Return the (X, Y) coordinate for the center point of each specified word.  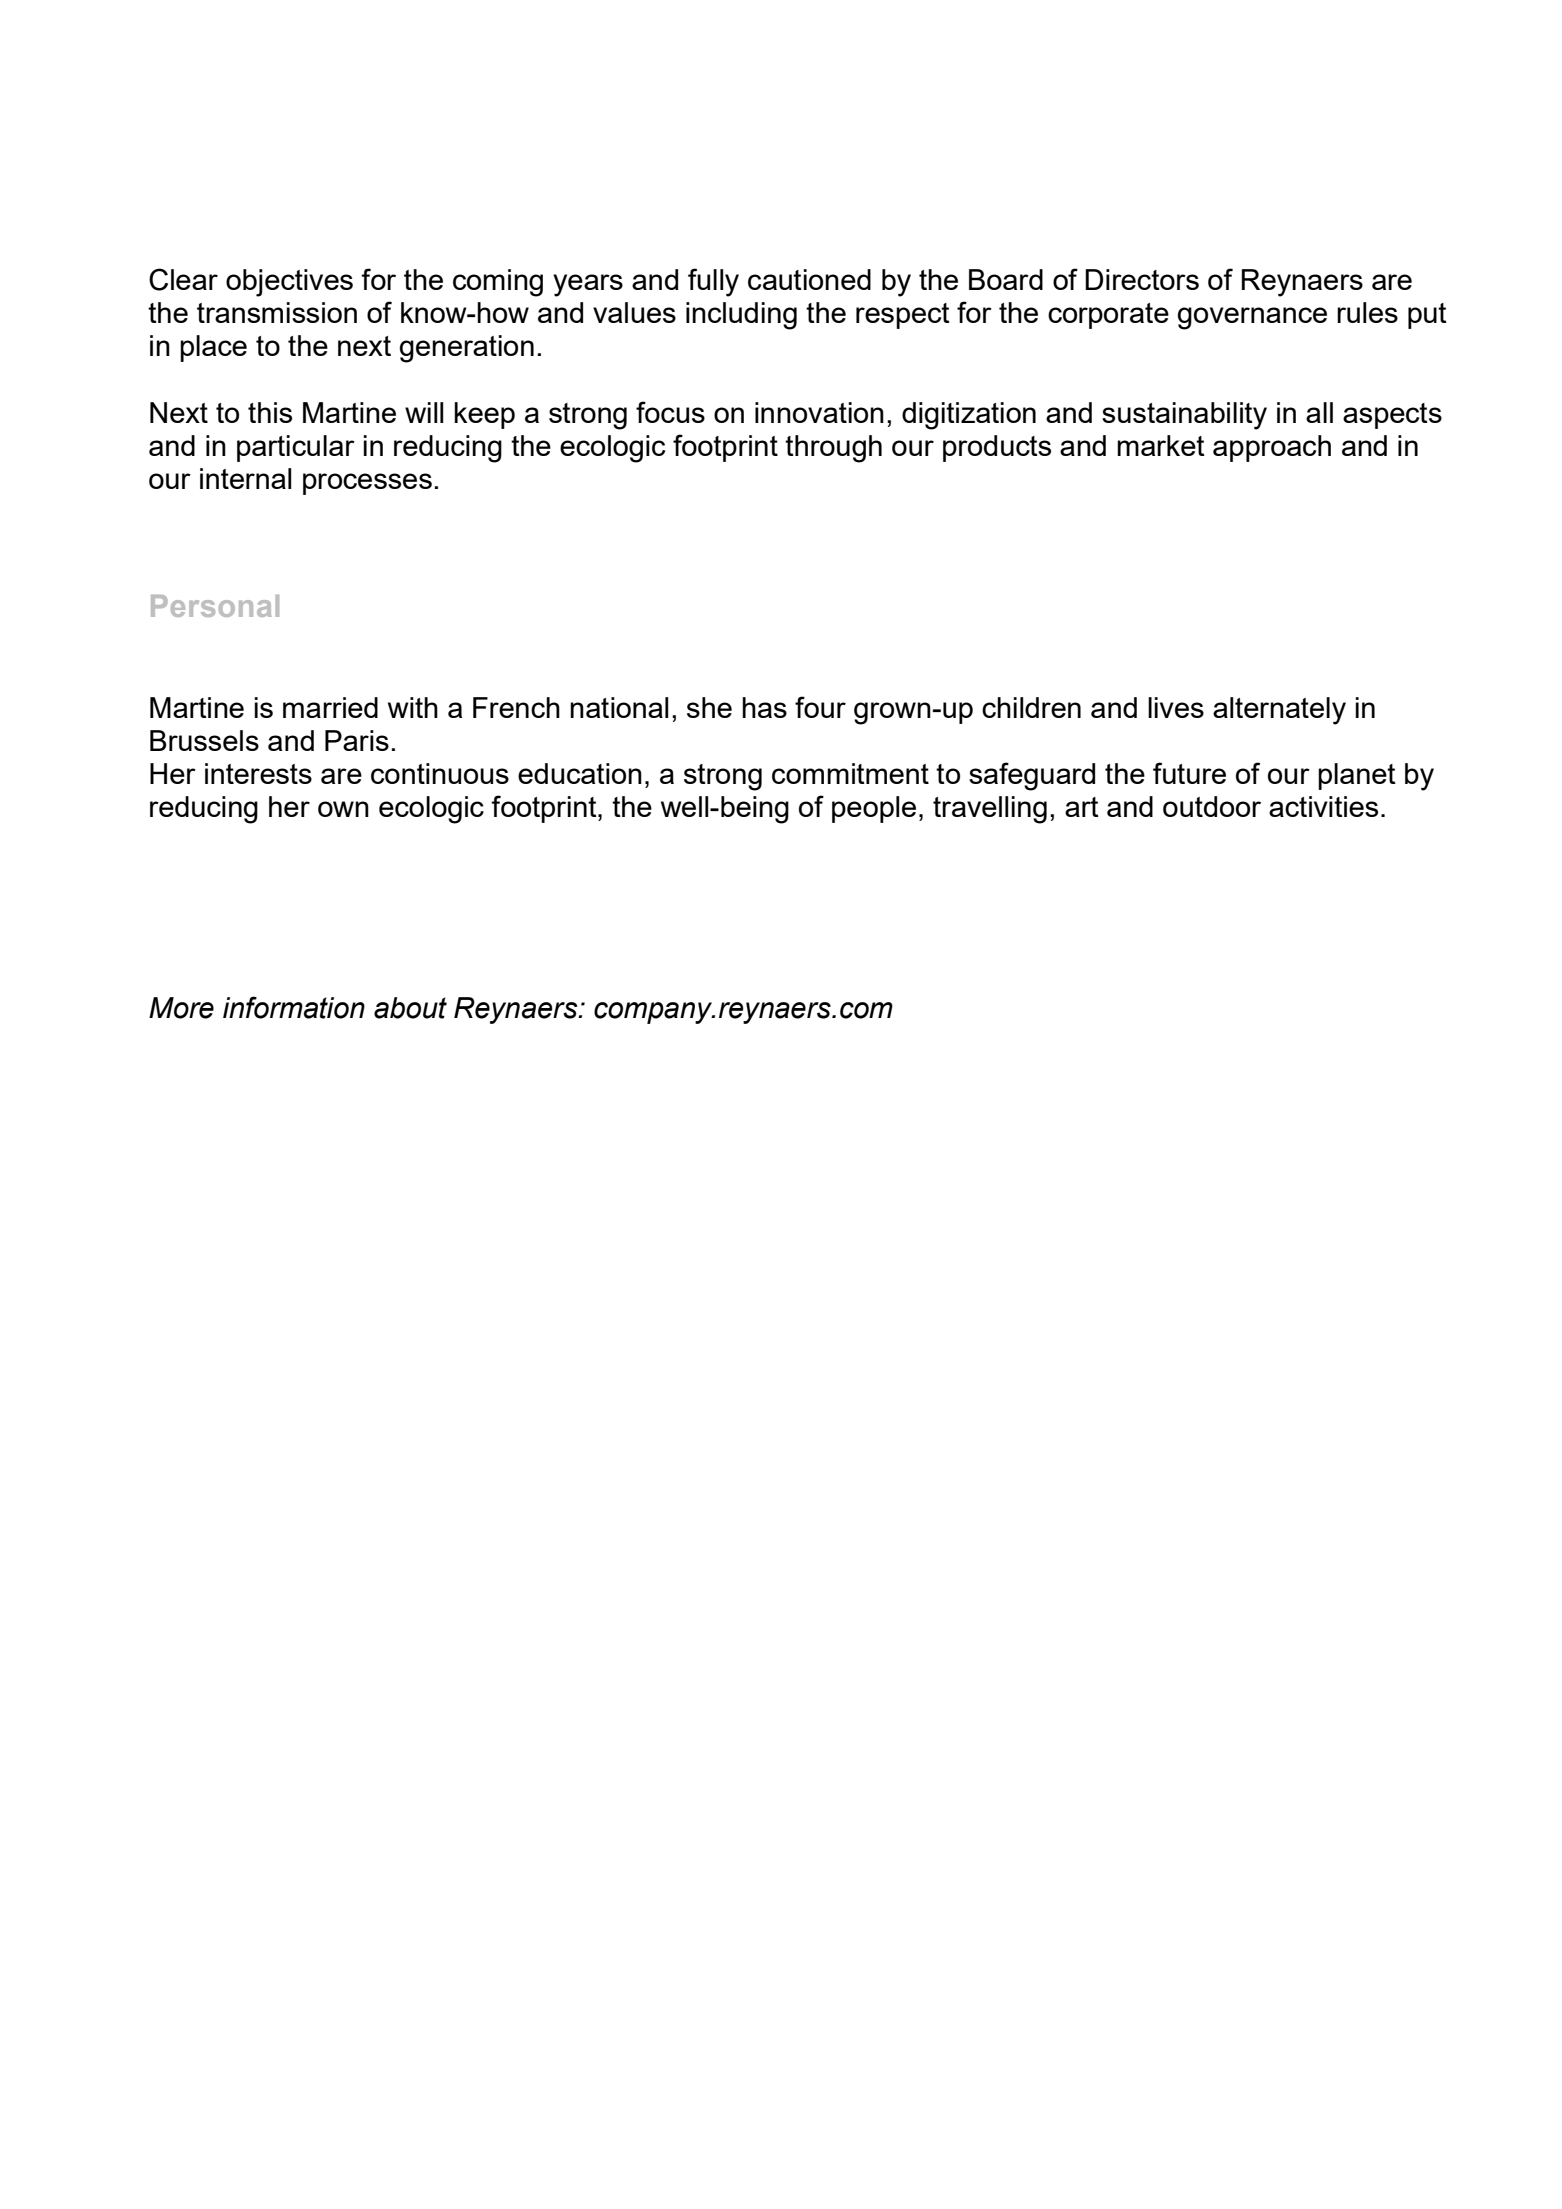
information (294, 1007)
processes (367, 484)
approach (1272, 448)
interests (258, 773)
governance (1252, 318)
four (820, 707)
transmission (277, 312)
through (833, 449)
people (874, 809)
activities (1323, 806)
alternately (1279, 711)
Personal (215, 606)
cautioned (809, 279)
